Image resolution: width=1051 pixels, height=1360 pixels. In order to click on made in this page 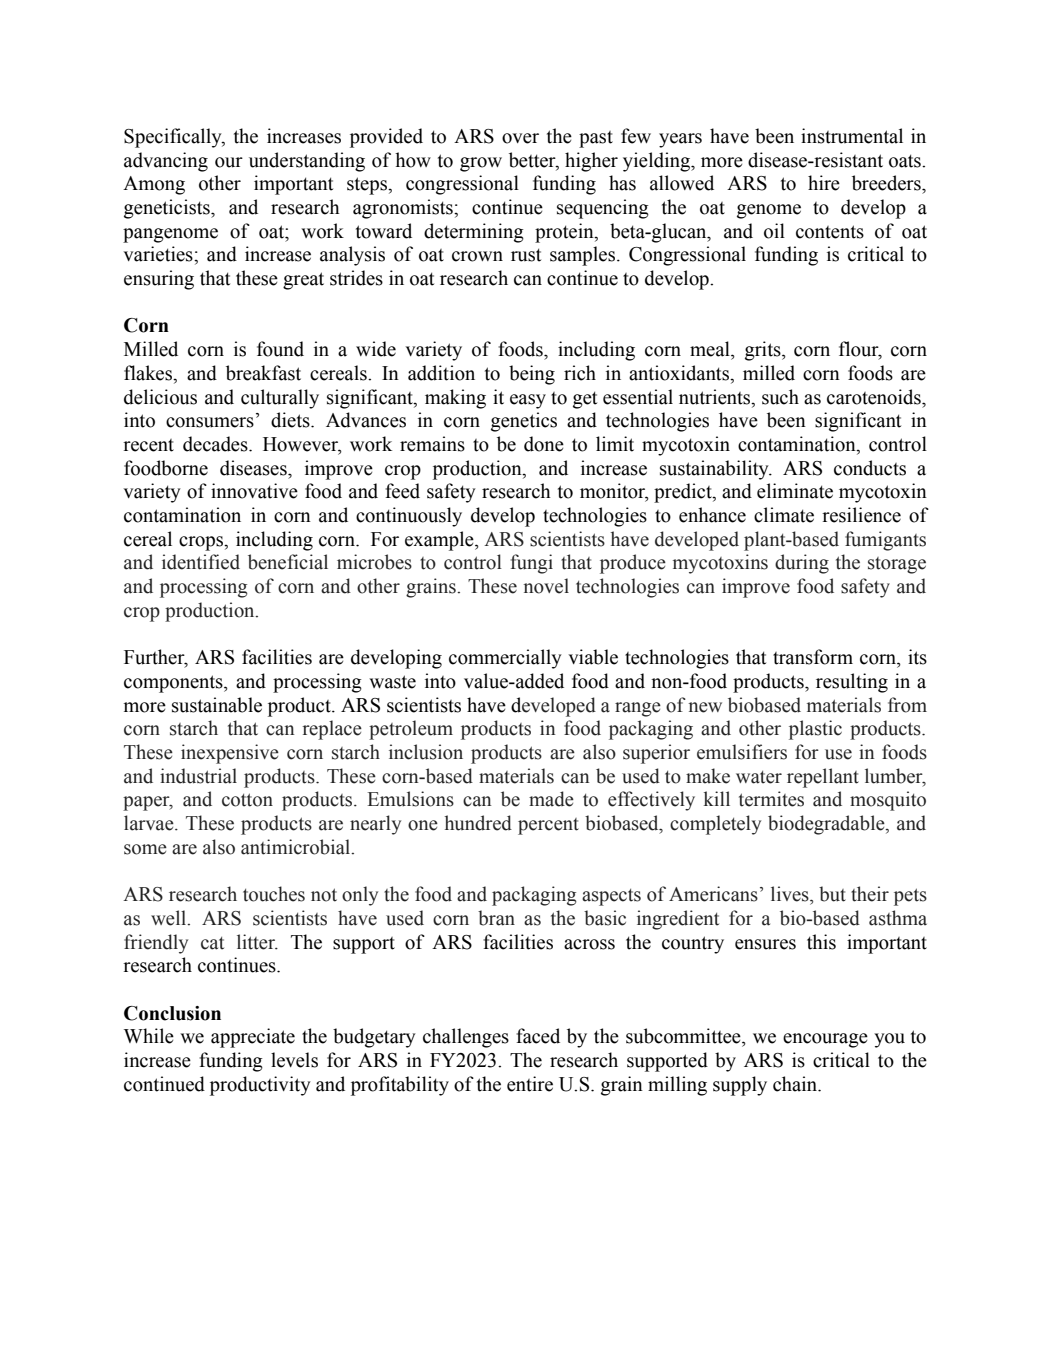, I will do `click(551, 799)`.
